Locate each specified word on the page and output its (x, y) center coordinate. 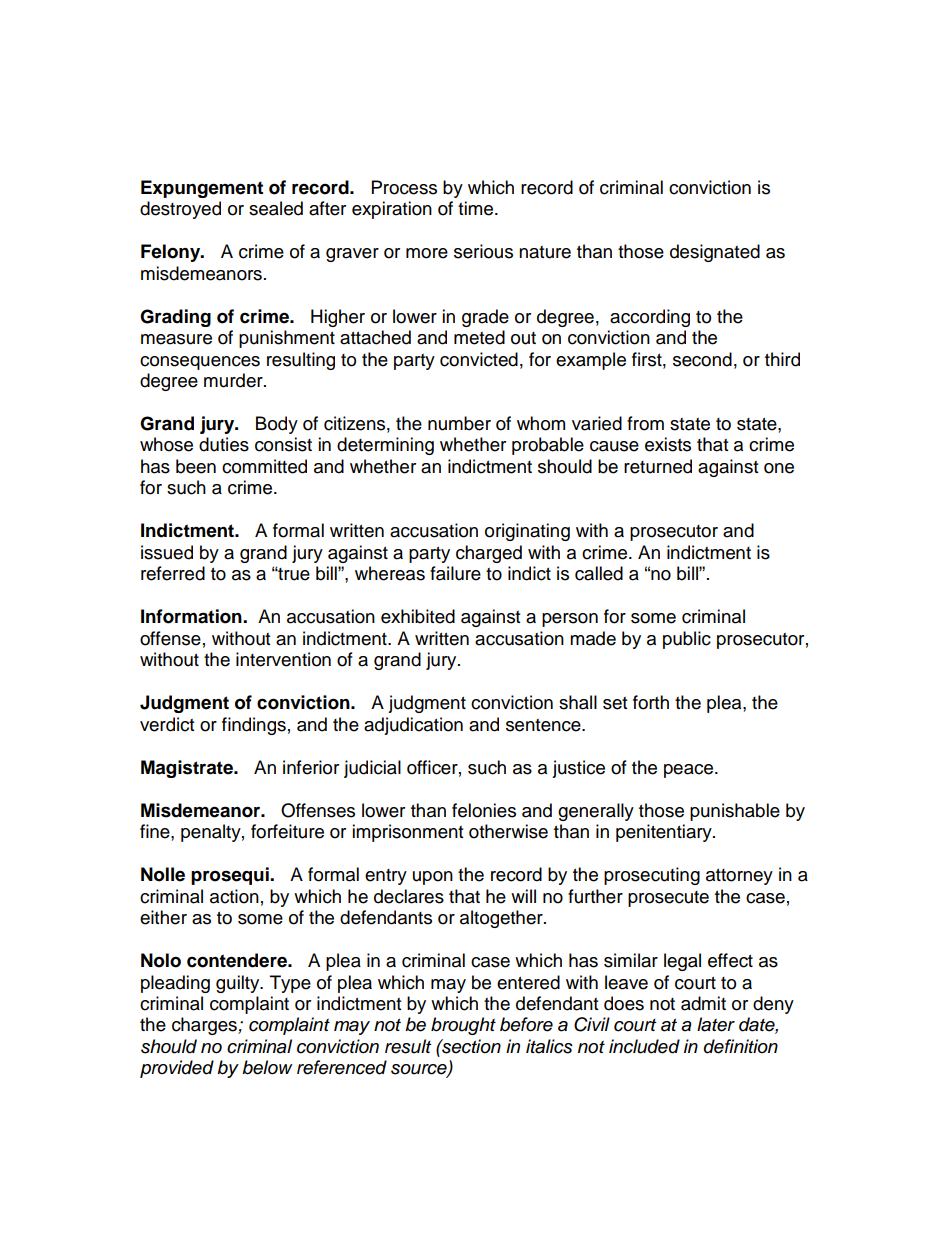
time (477, 208)
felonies (484, 810)
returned (658, 466)
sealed (276, 208)
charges (205, 1026)
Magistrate (188, 769)
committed (264, 466)
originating (527, 532)
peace (688, 771)
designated (715, 253)
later (716, 1024)
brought (463, 1026)
